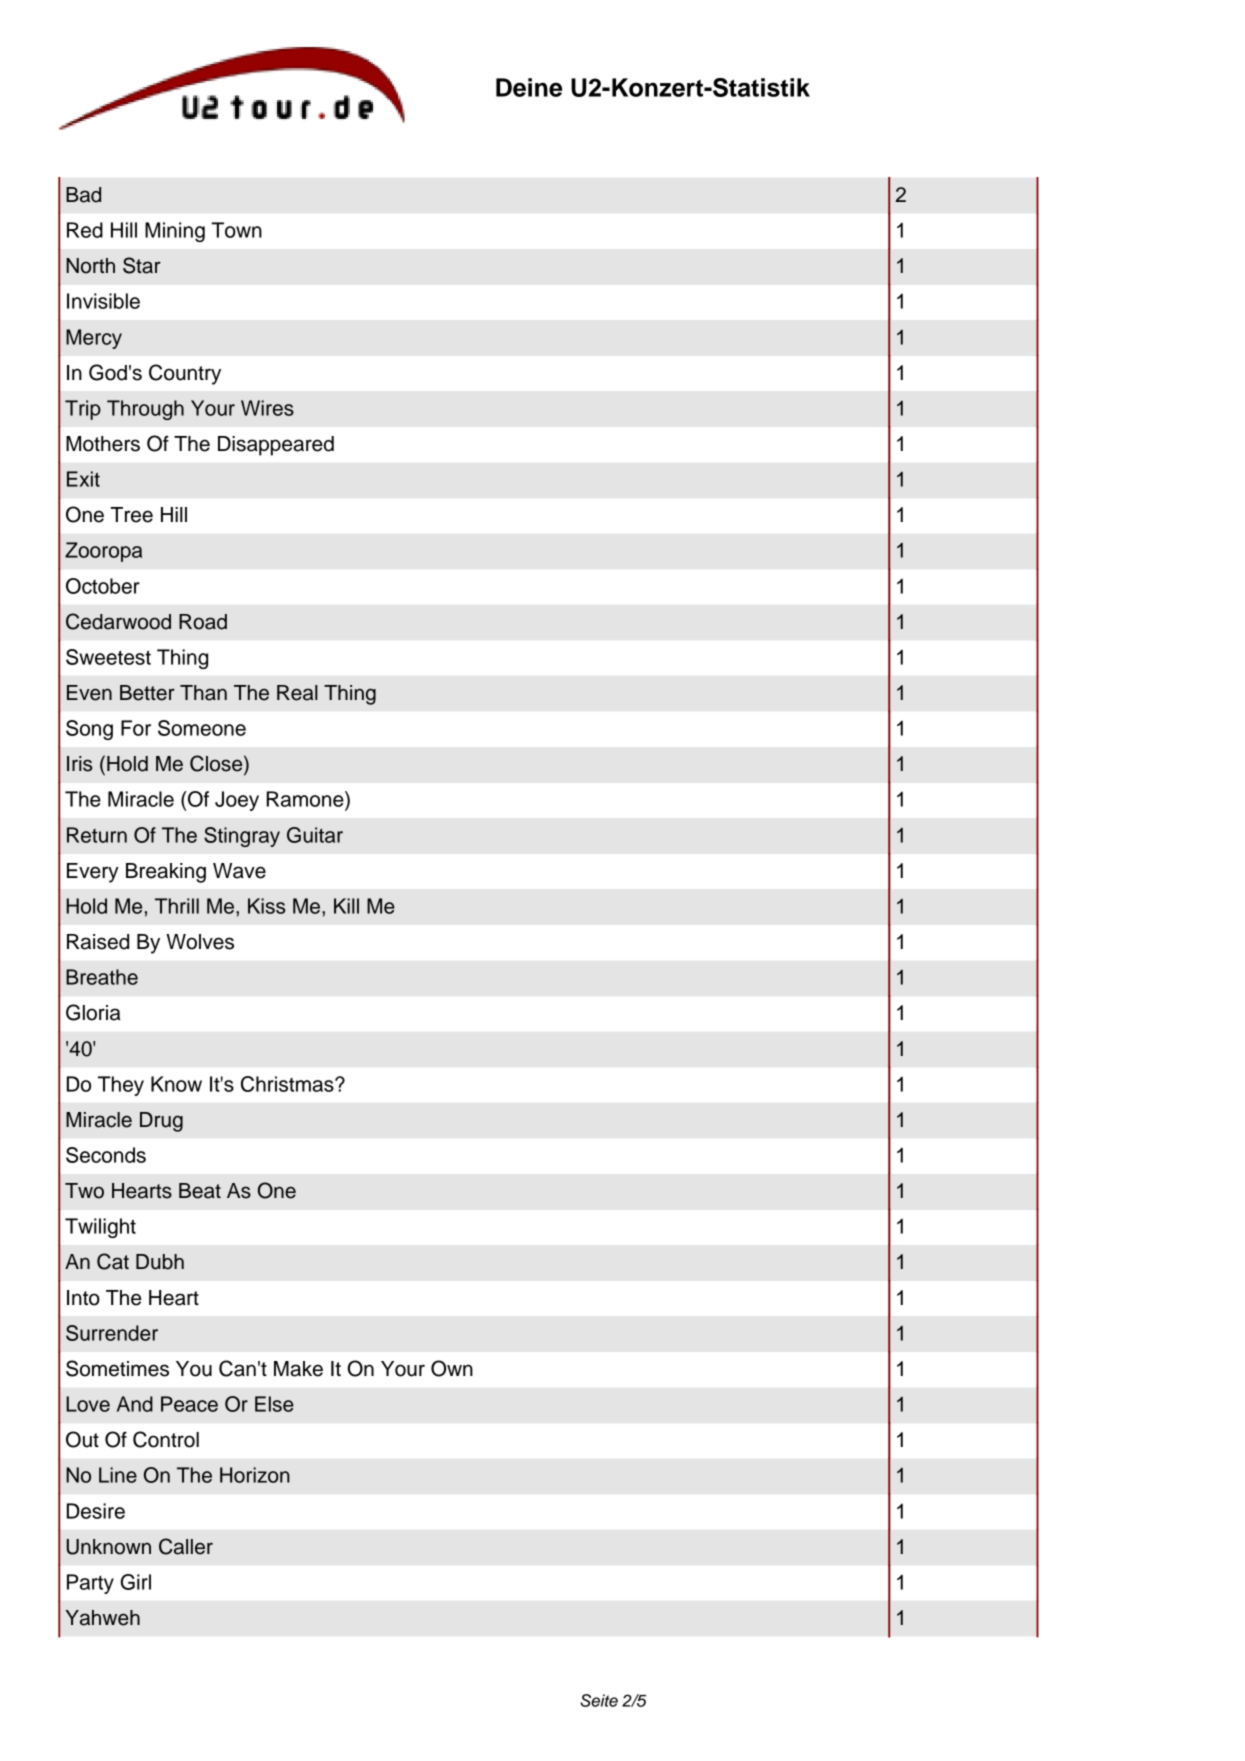 The image size is (1245, 1761). I want to click on Make, so click(298, 1369).
